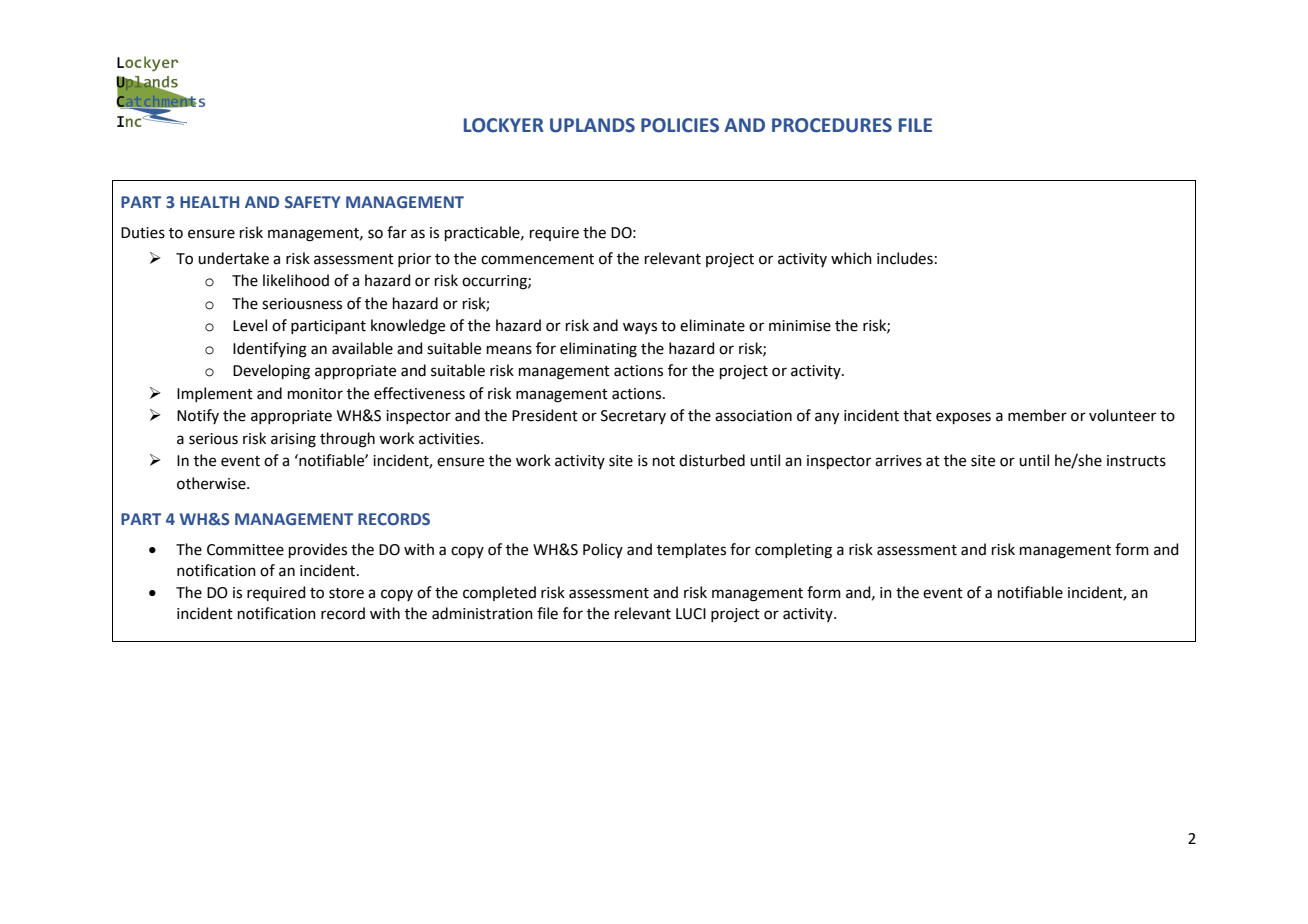 The height and width of the screenshot is (924, 1308). What do you see at coordinates (832, 125) in the screenshot?
I see `PROCEDURES` at bounding box center [832, 125].
